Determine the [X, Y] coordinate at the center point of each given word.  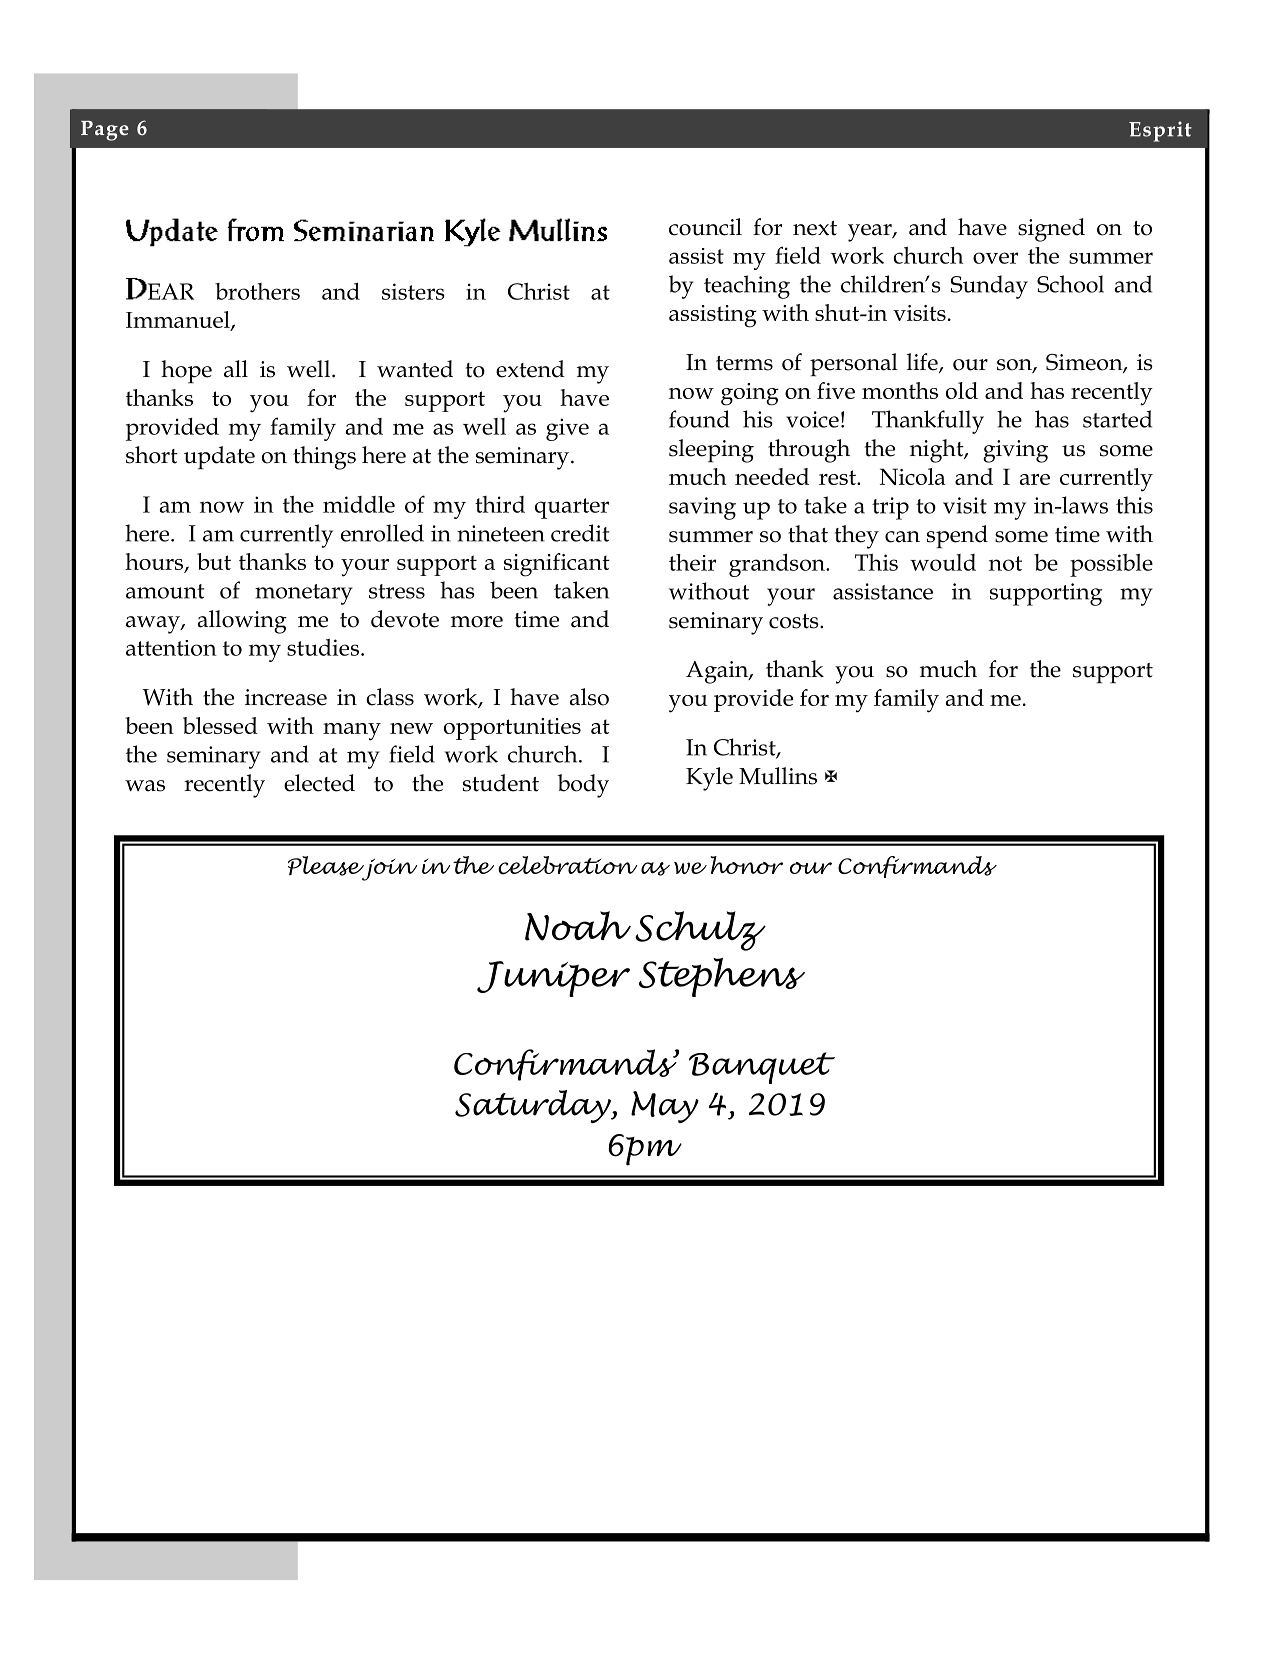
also [589, 697]
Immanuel [179, 321]
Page [105, 131]
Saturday [534, 1106]
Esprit [1160, 131]
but [214, 561]
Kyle [709, 779]
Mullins [778, 776]
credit [580, 533]
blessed [220, 725]
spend [957, 537]
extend [530, 369]
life [923, 363]
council [705, 227]
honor [746, 865]
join [388, 870]
